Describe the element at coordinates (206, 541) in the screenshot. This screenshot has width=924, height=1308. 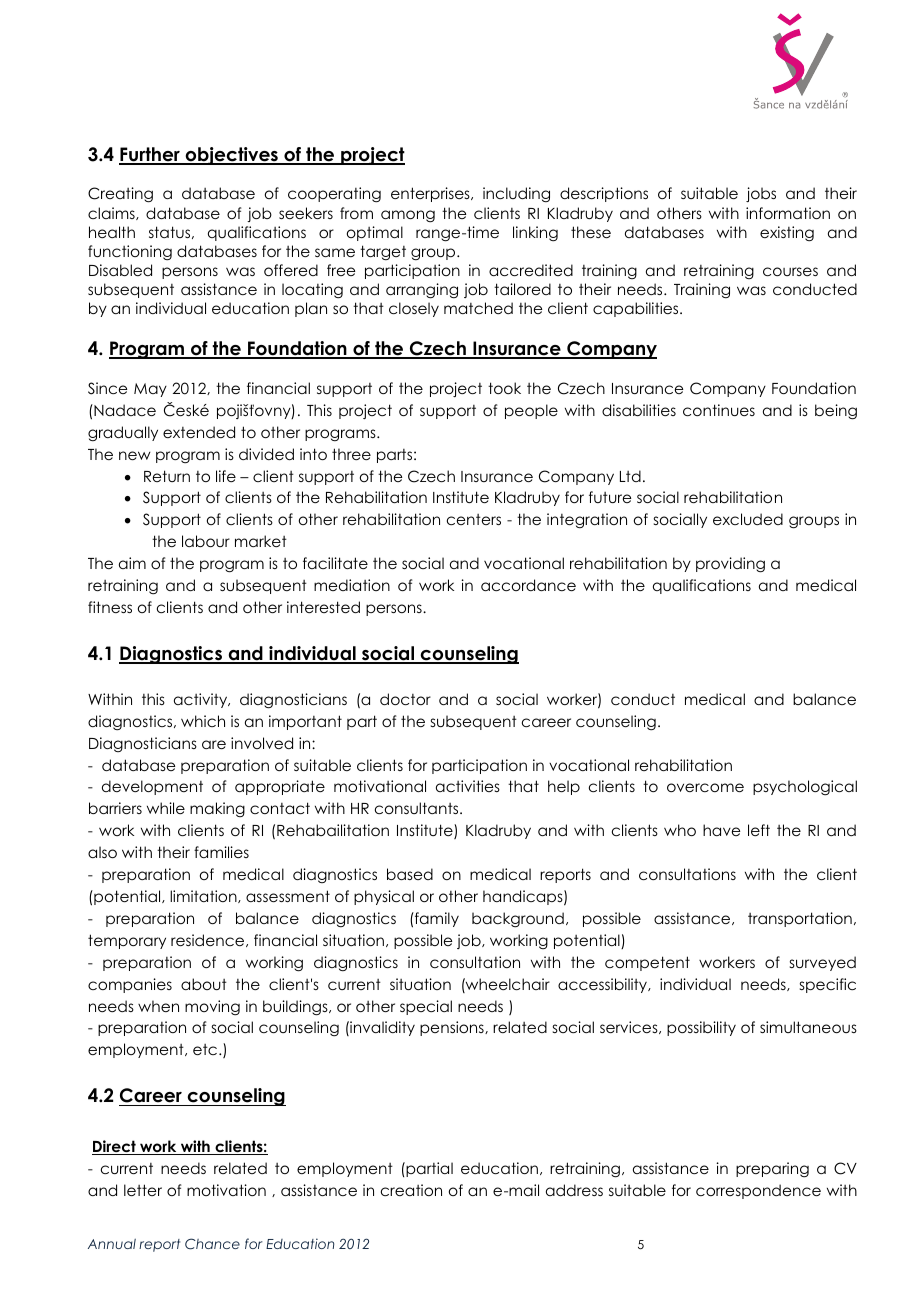
I see `labour` at that location.
